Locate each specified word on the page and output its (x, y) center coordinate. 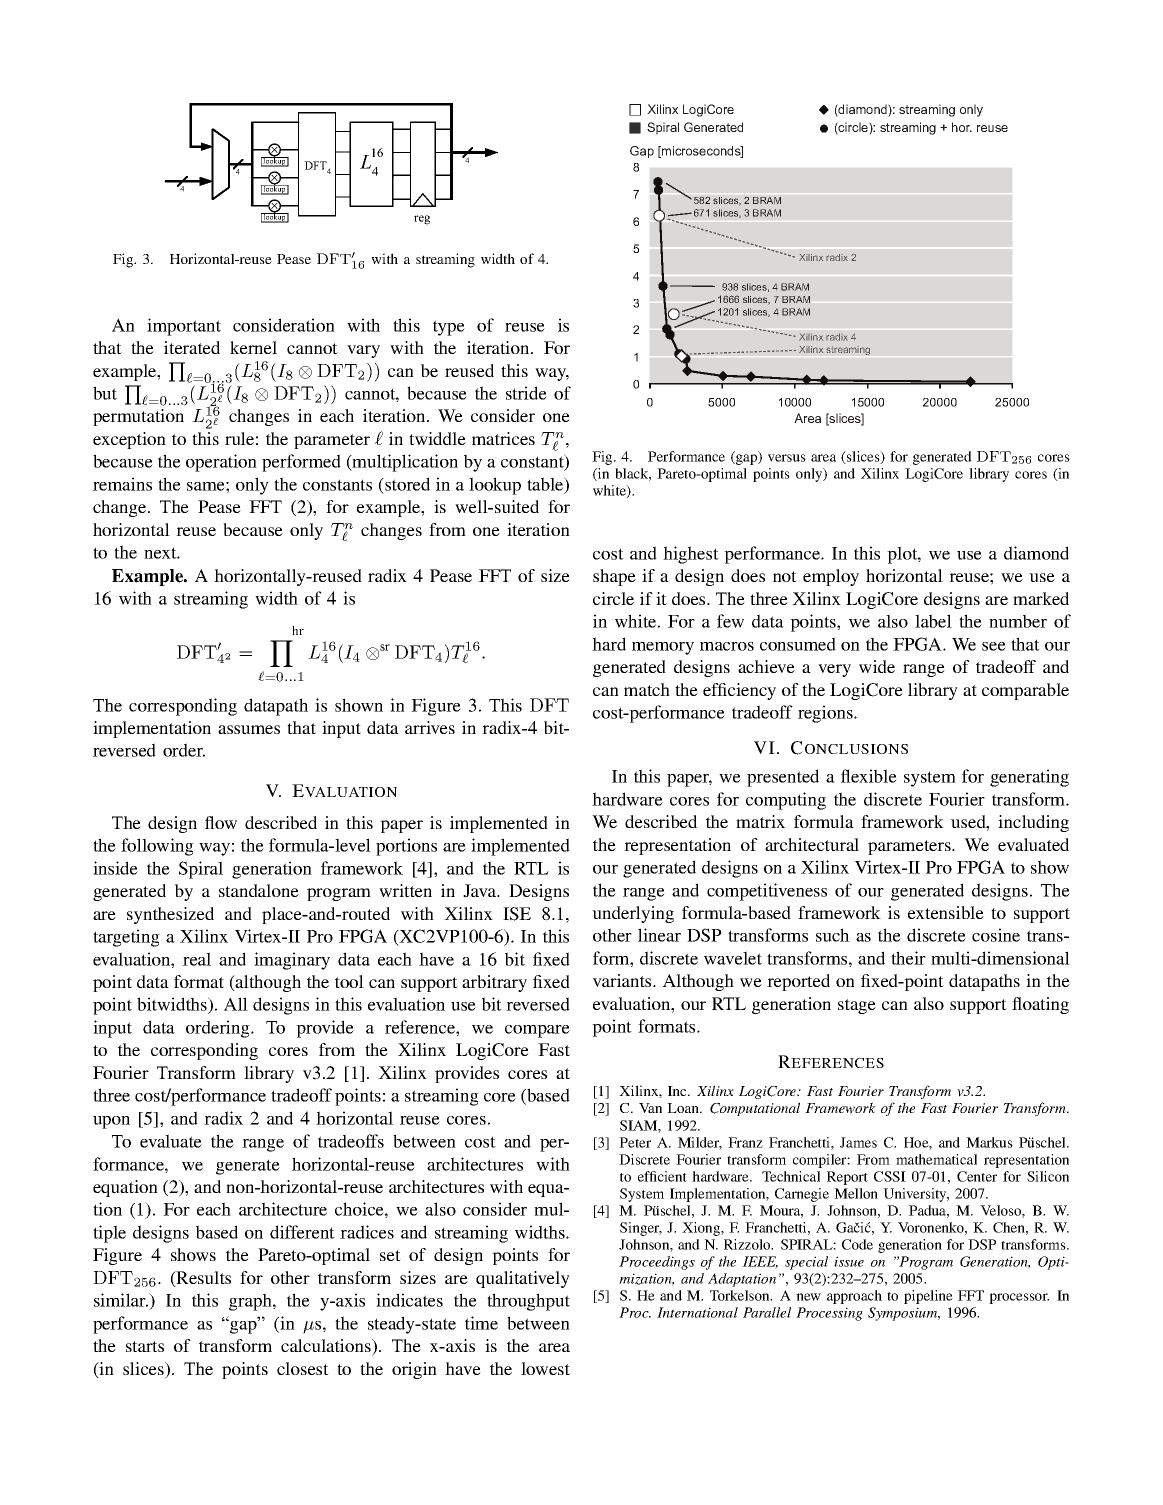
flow (221, 822)
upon (111, 1122)
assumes (249, 729)
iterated (192, 347)
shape (614, 577)
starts (145, 1346)
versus (787, 458)
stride (526, 393)
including (1033, 823)
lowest (545, 1368)
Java (481, 891)
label (933, 621)
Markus (989, 1142)
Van (650, 1108)
